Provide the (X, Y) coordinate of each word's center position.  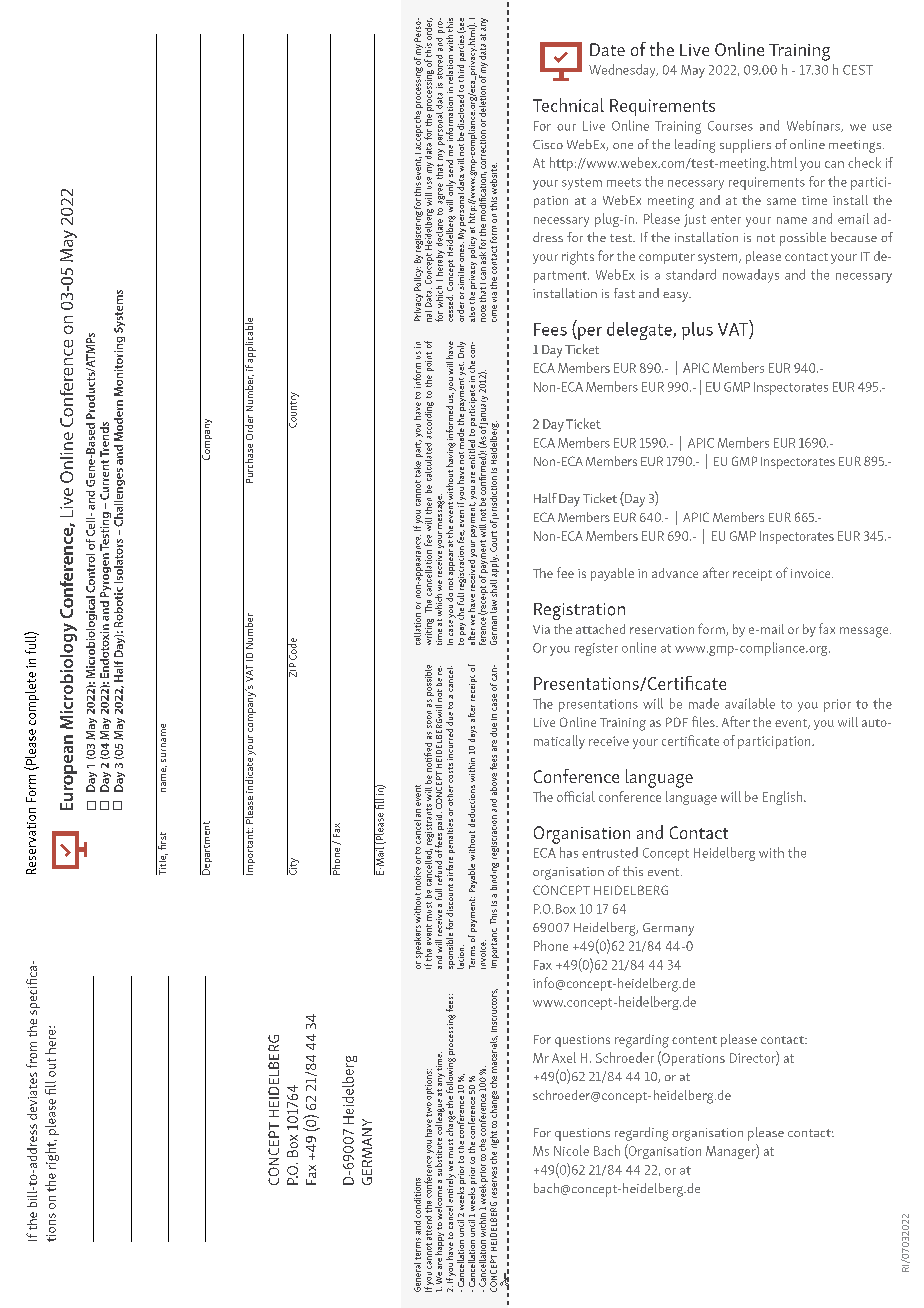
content (694, 1040)
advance (675, 573)
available (750, 703)
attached (600, 629)
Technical (568, 105)
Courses (730, 126)
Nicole (571, 1150)
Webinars (814, 126)
